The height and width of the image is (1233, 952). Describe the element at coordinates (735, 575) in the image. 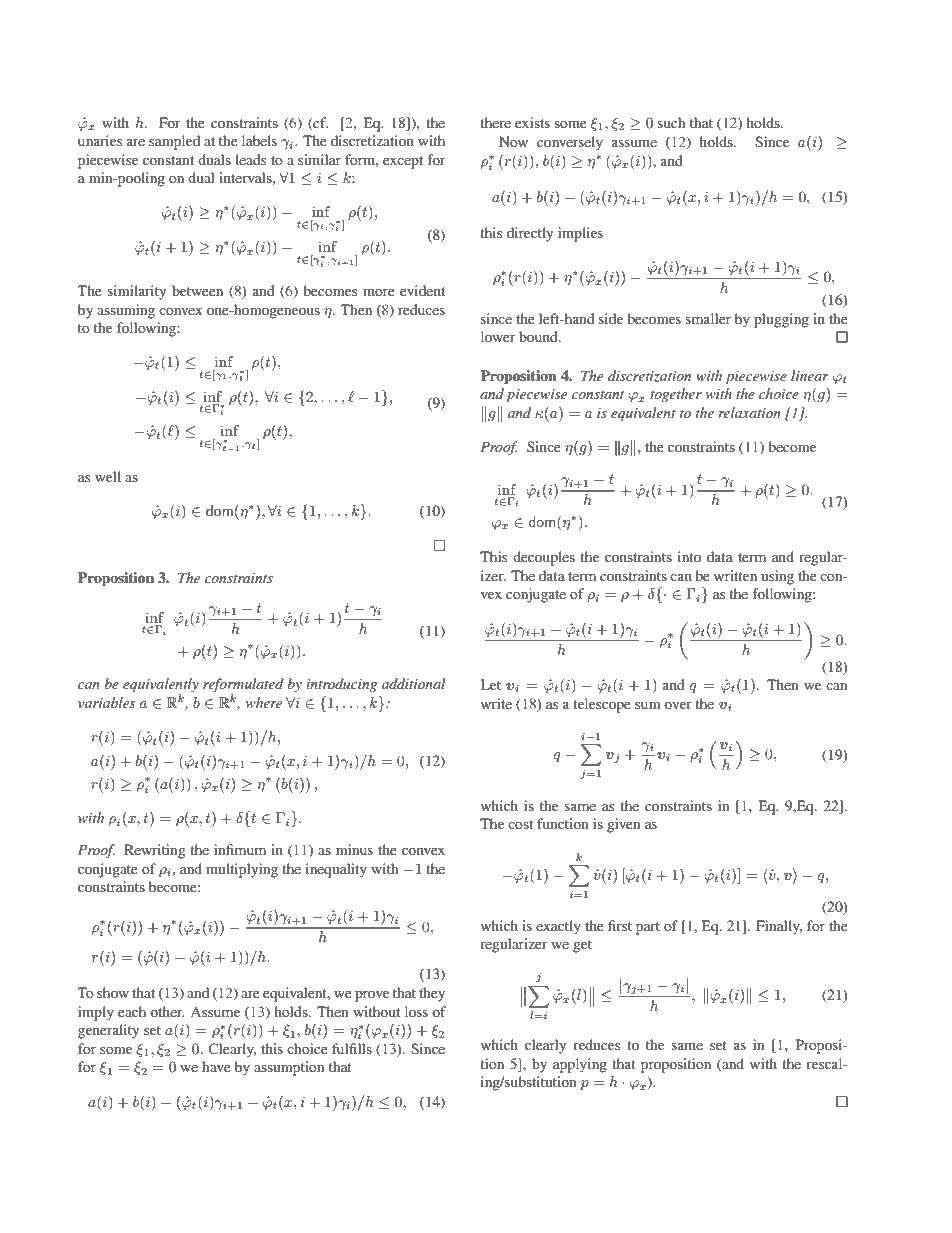

I see `written` at that location.
